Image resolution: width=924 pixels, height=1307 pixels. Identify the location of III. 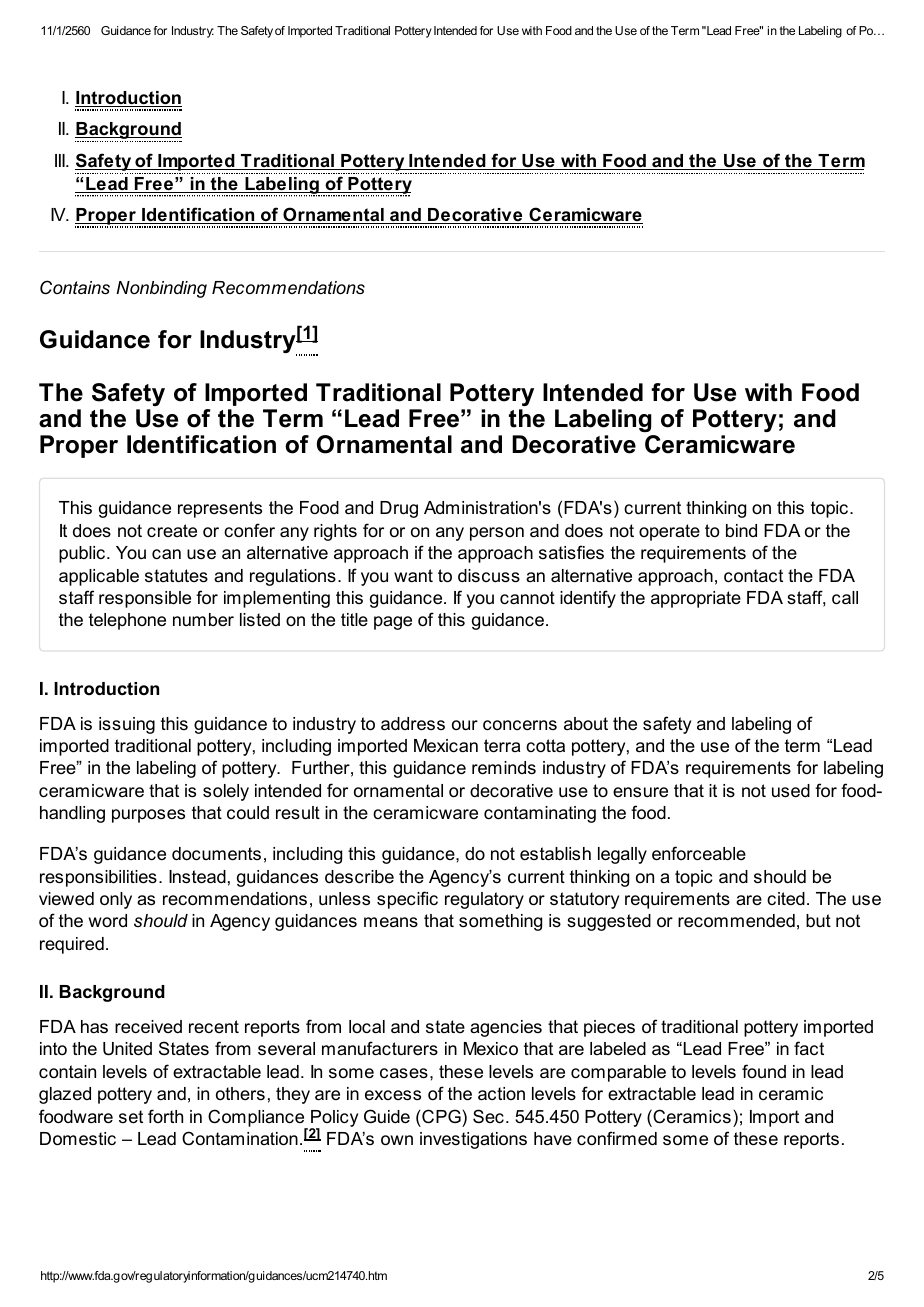
(61, 160).
